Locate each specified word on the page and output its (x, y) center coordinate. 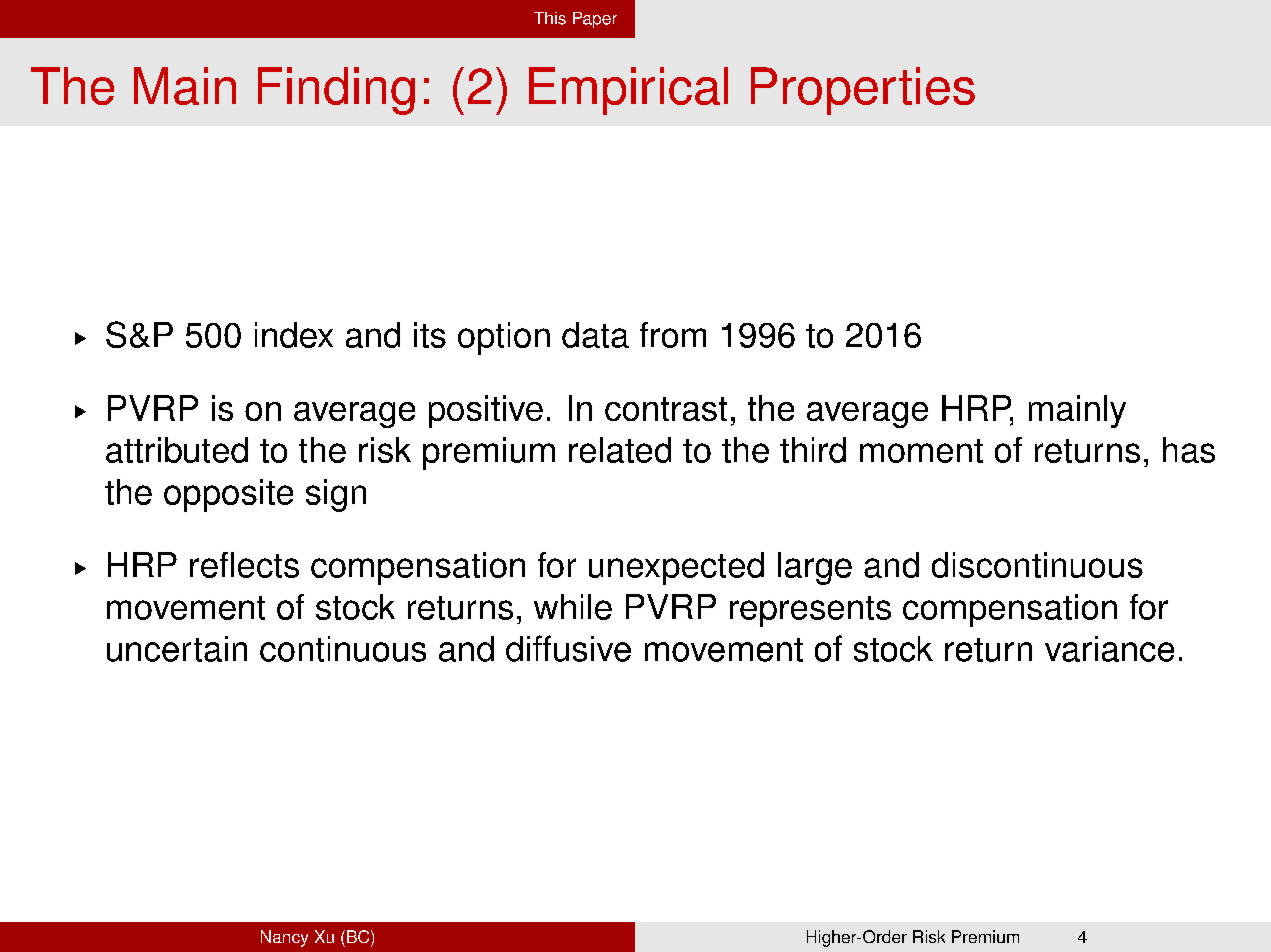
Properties (863, 91)
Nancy (284, 938)
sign (336, 495)
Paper (595, 20)
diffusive (568, 648)
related (620, 450)
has (1189, 450)
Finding (336, 91)
